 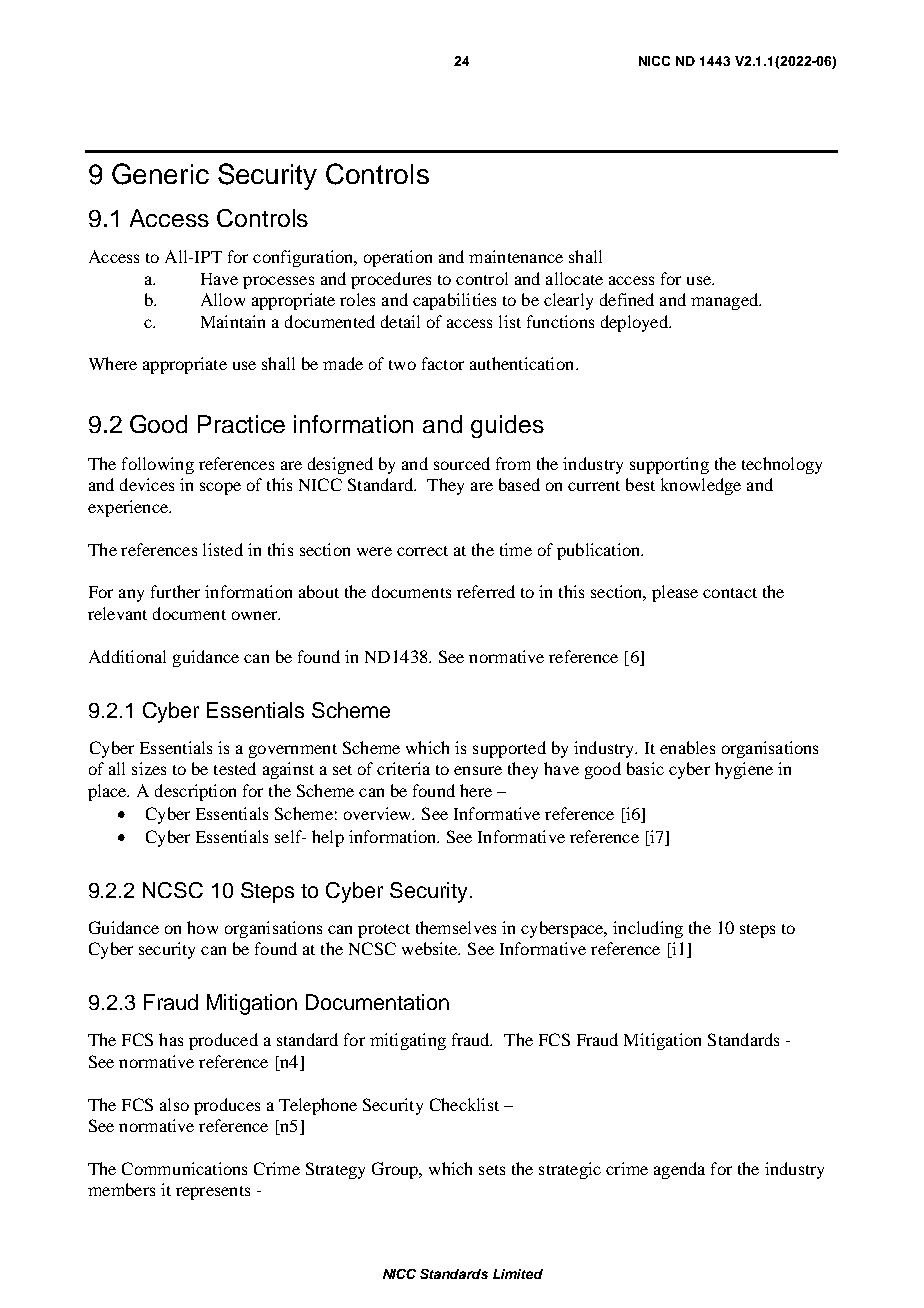 What do you see at coordinates (398, 258) in the screenshot?
I see `operation` at bounding box center [398, 258].
